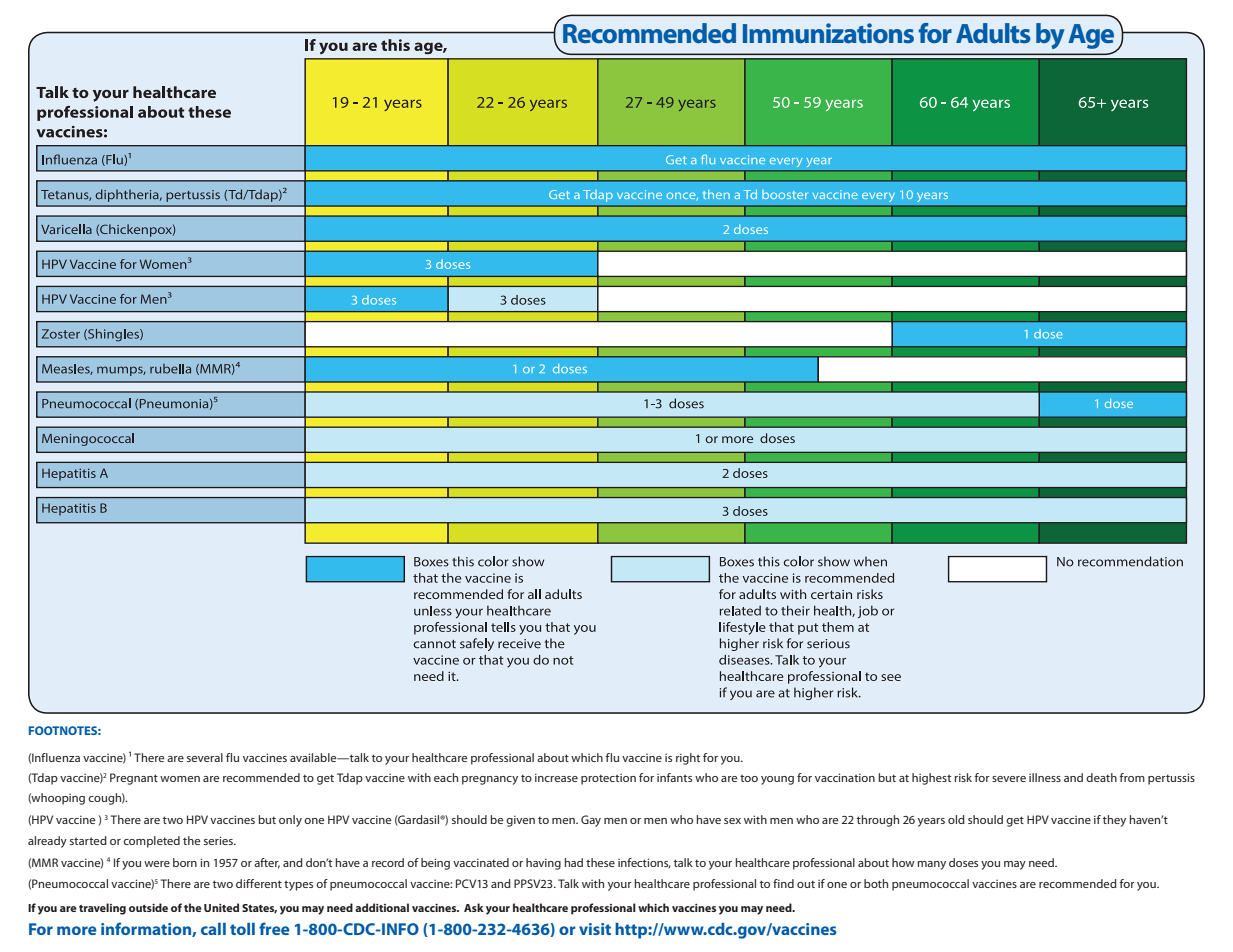 This screenshot has width=1233, height=952. I want to click on several, so click(205, 757).
